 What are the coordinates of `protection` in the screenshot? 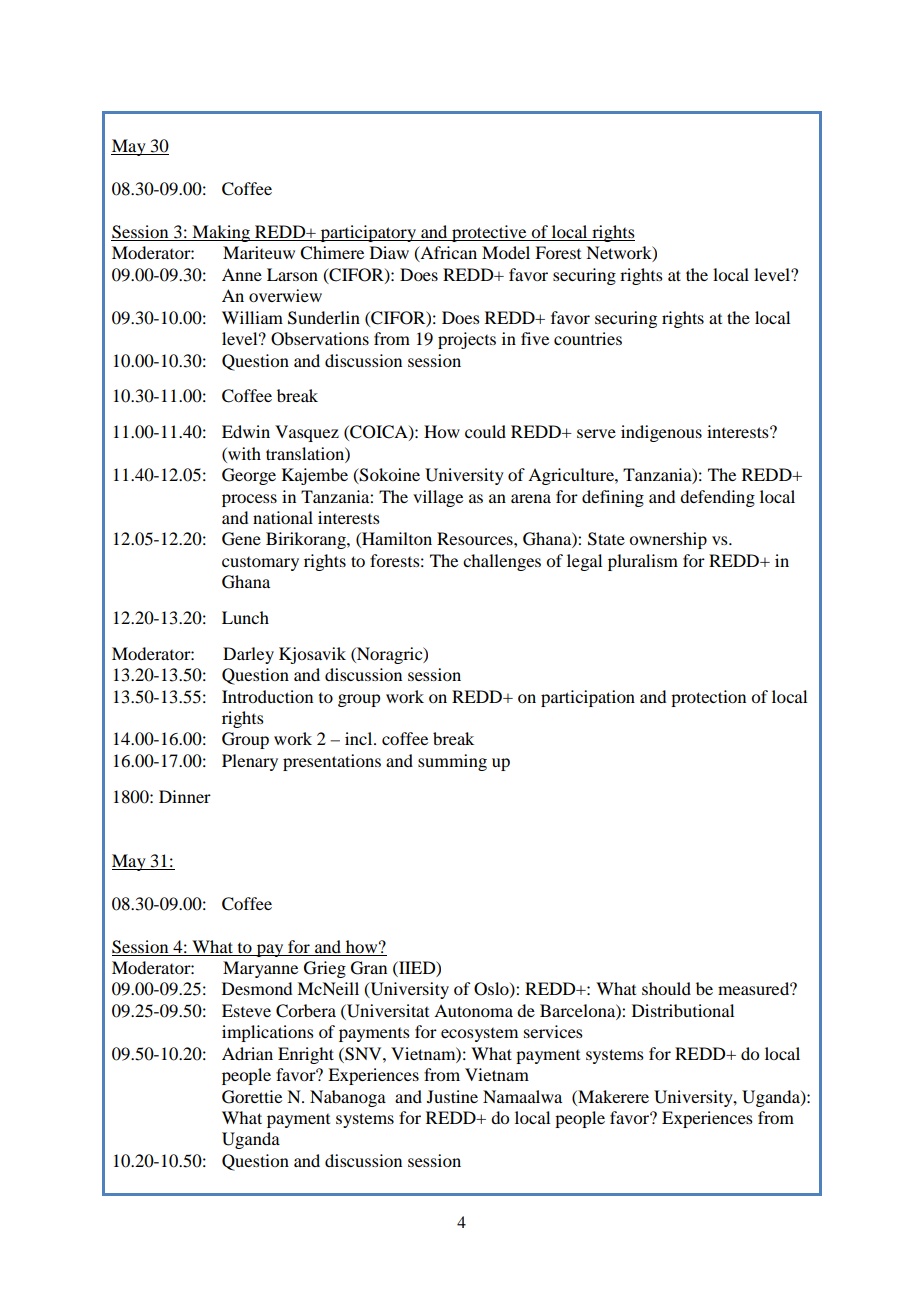 It's located at (708, 698).
